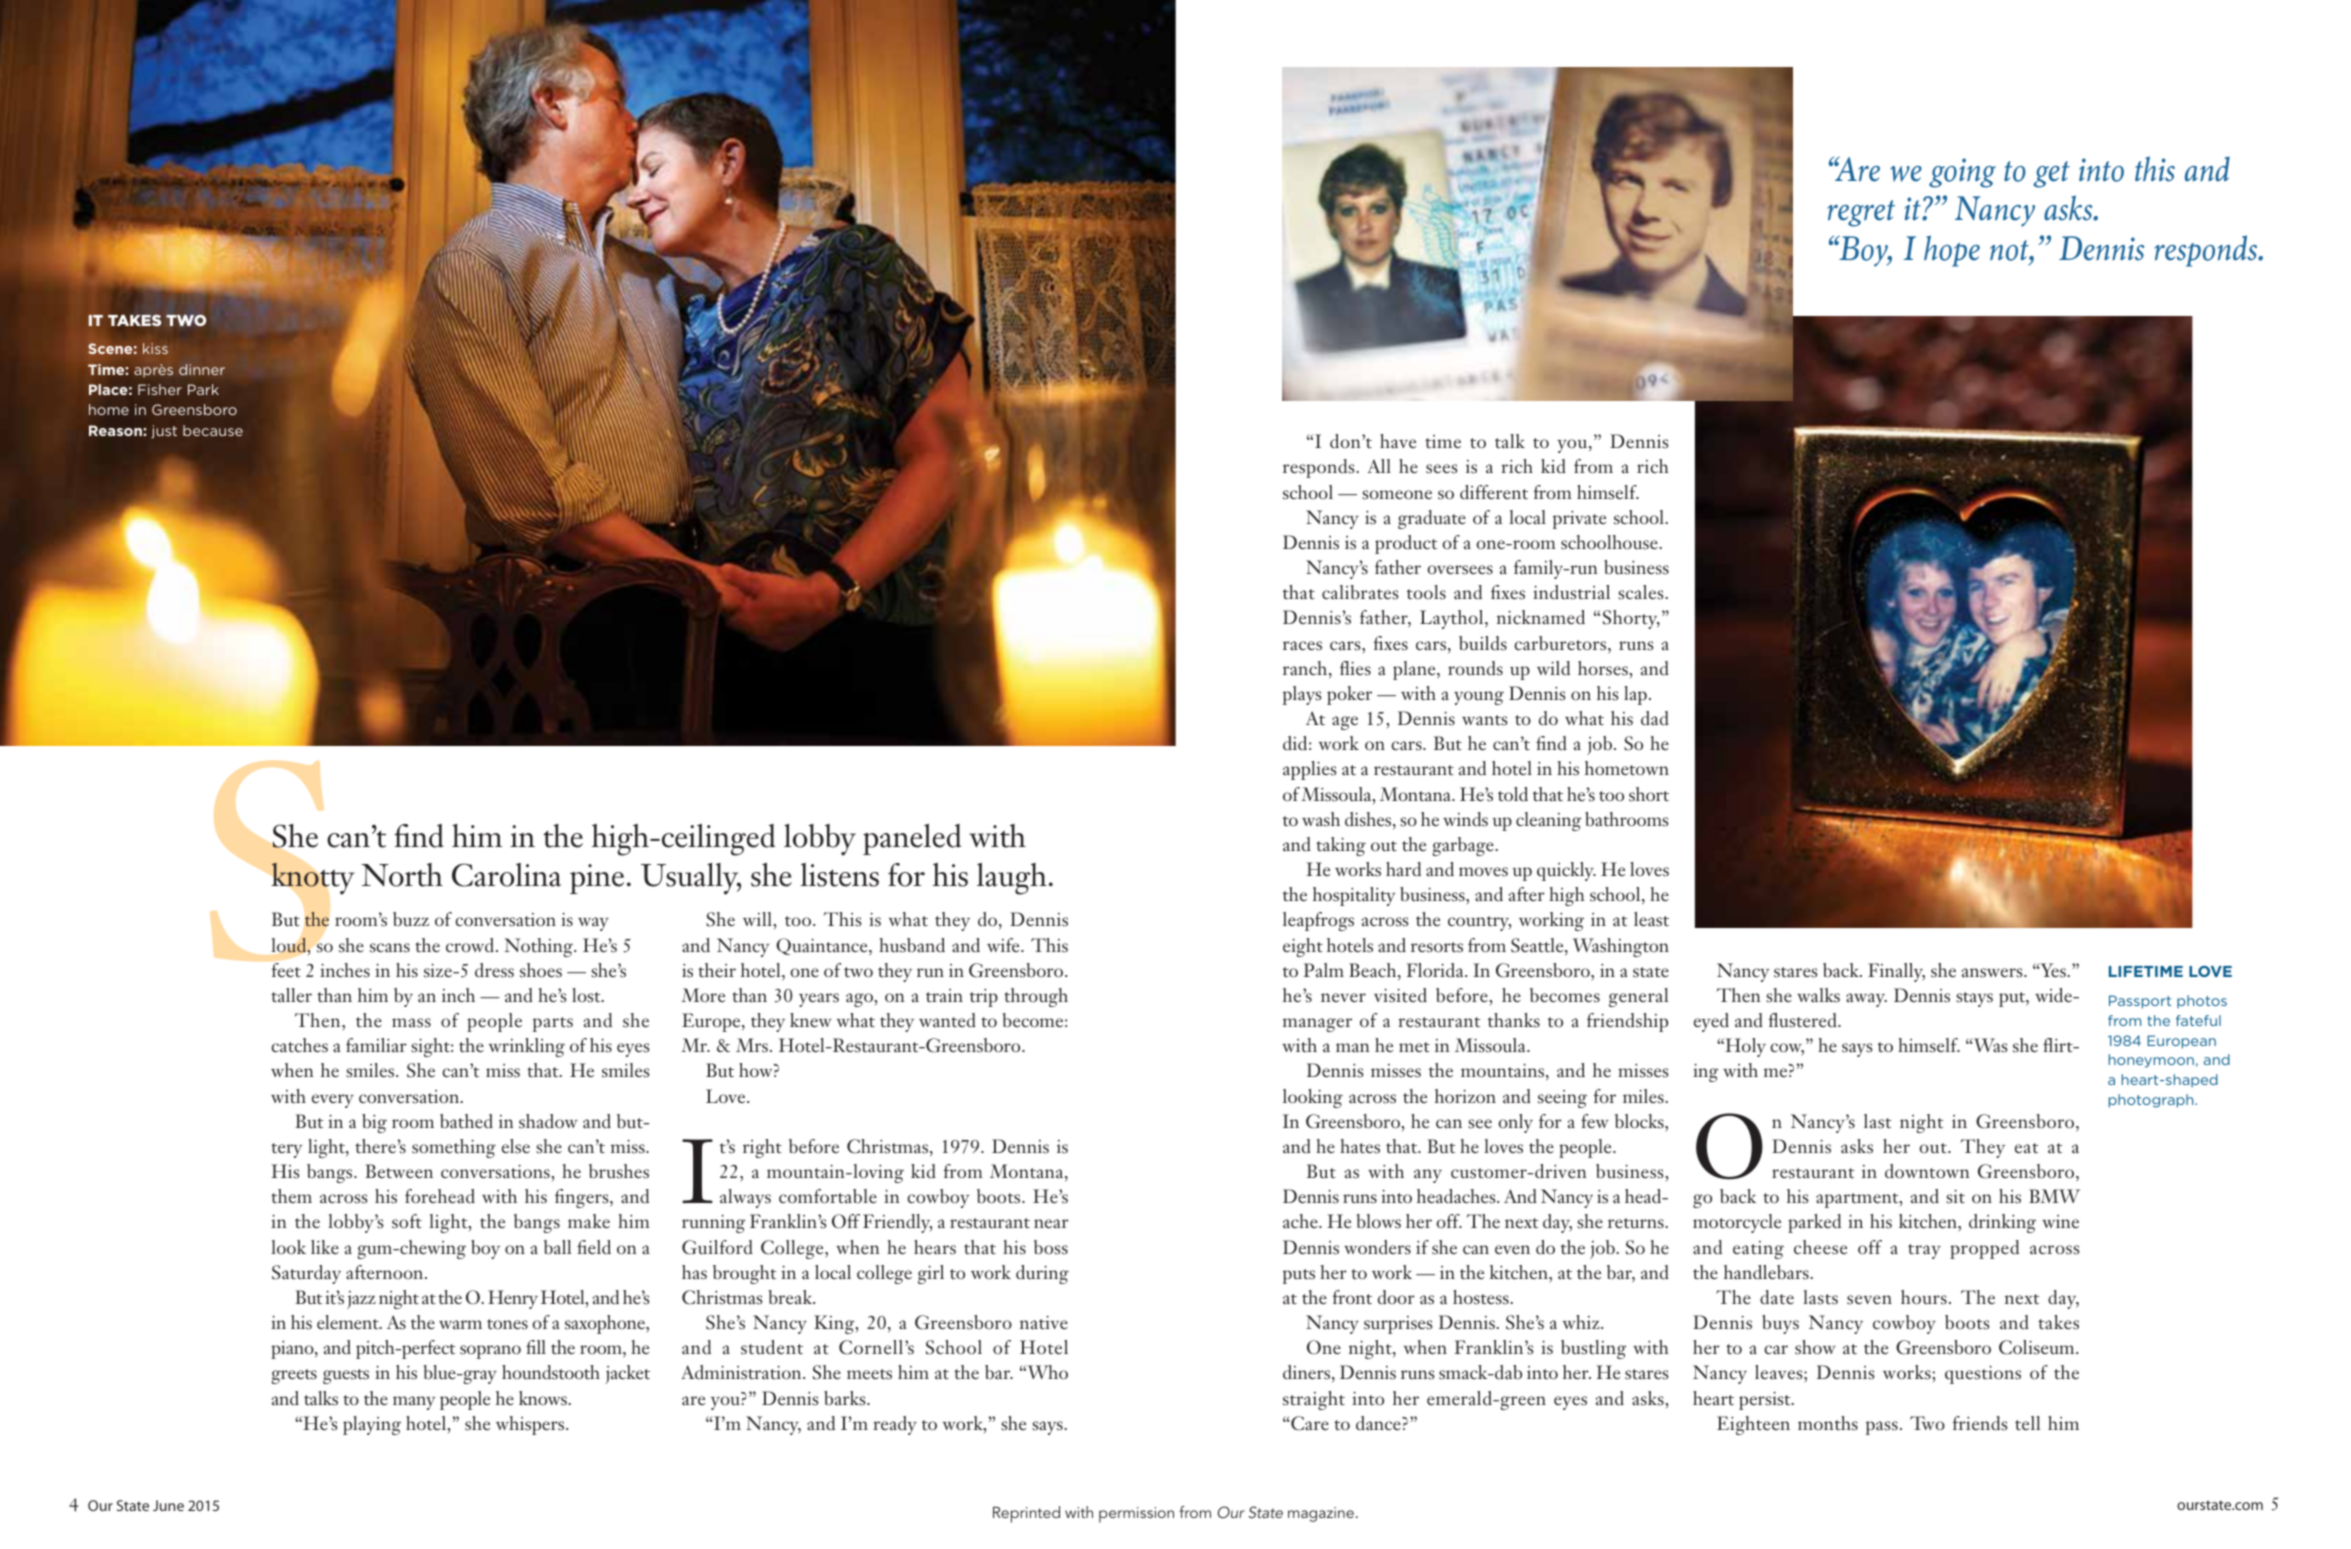  I want to click on playing, so click(372, 1425).
